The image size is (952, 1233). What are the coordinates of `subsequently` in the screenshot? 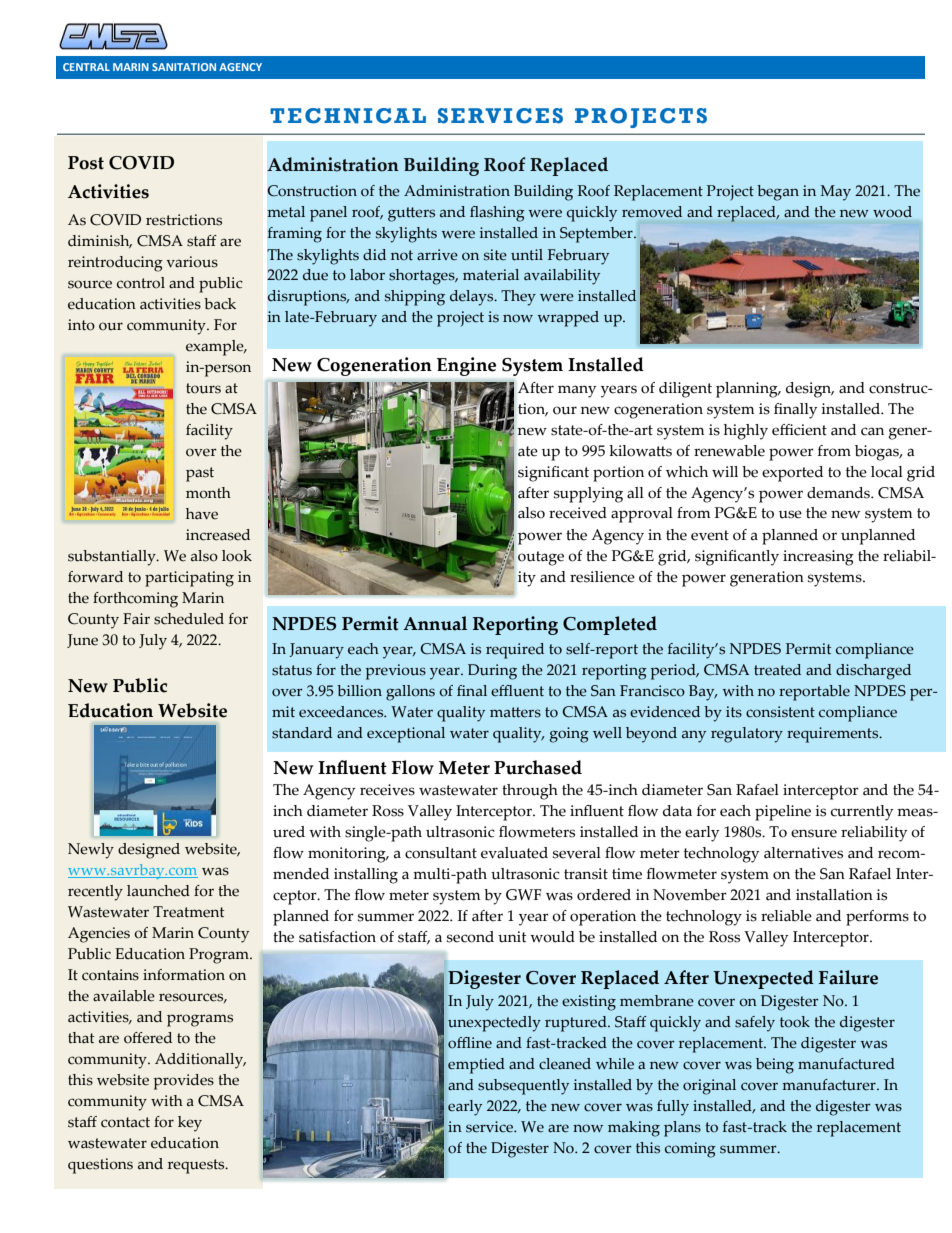 It's located at (523, 1087).
